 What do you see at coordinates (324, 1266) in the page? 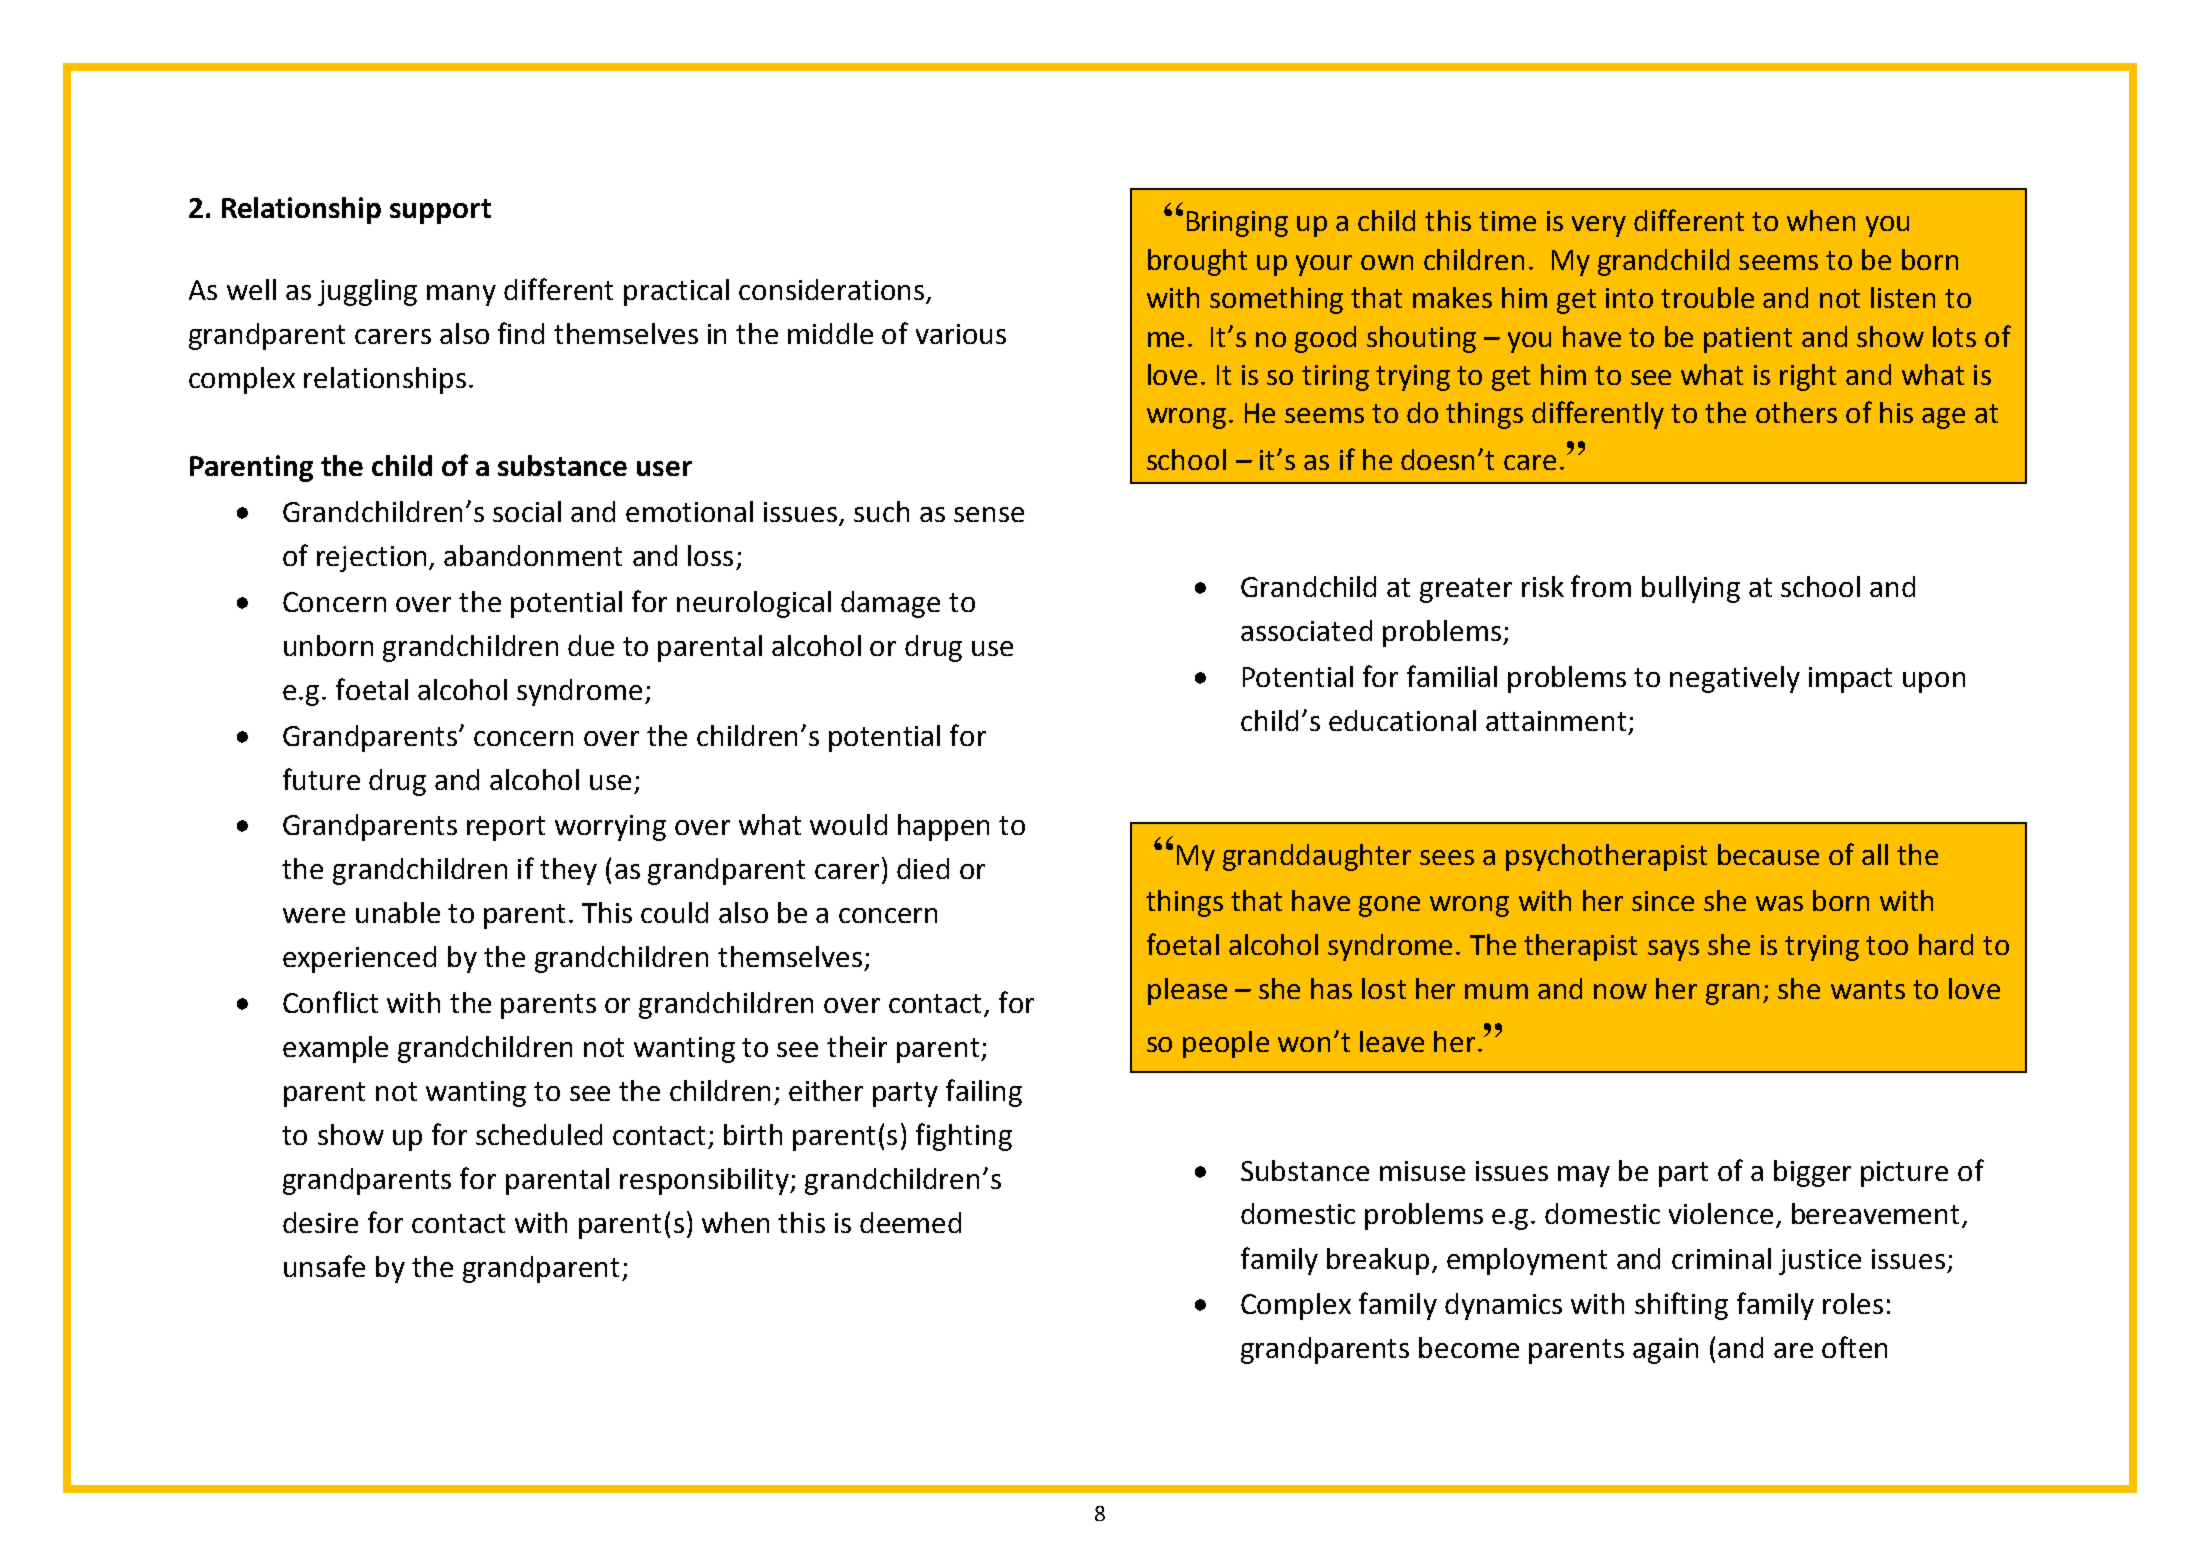
I see `unsafe` at bounding box center [324, 1266].
